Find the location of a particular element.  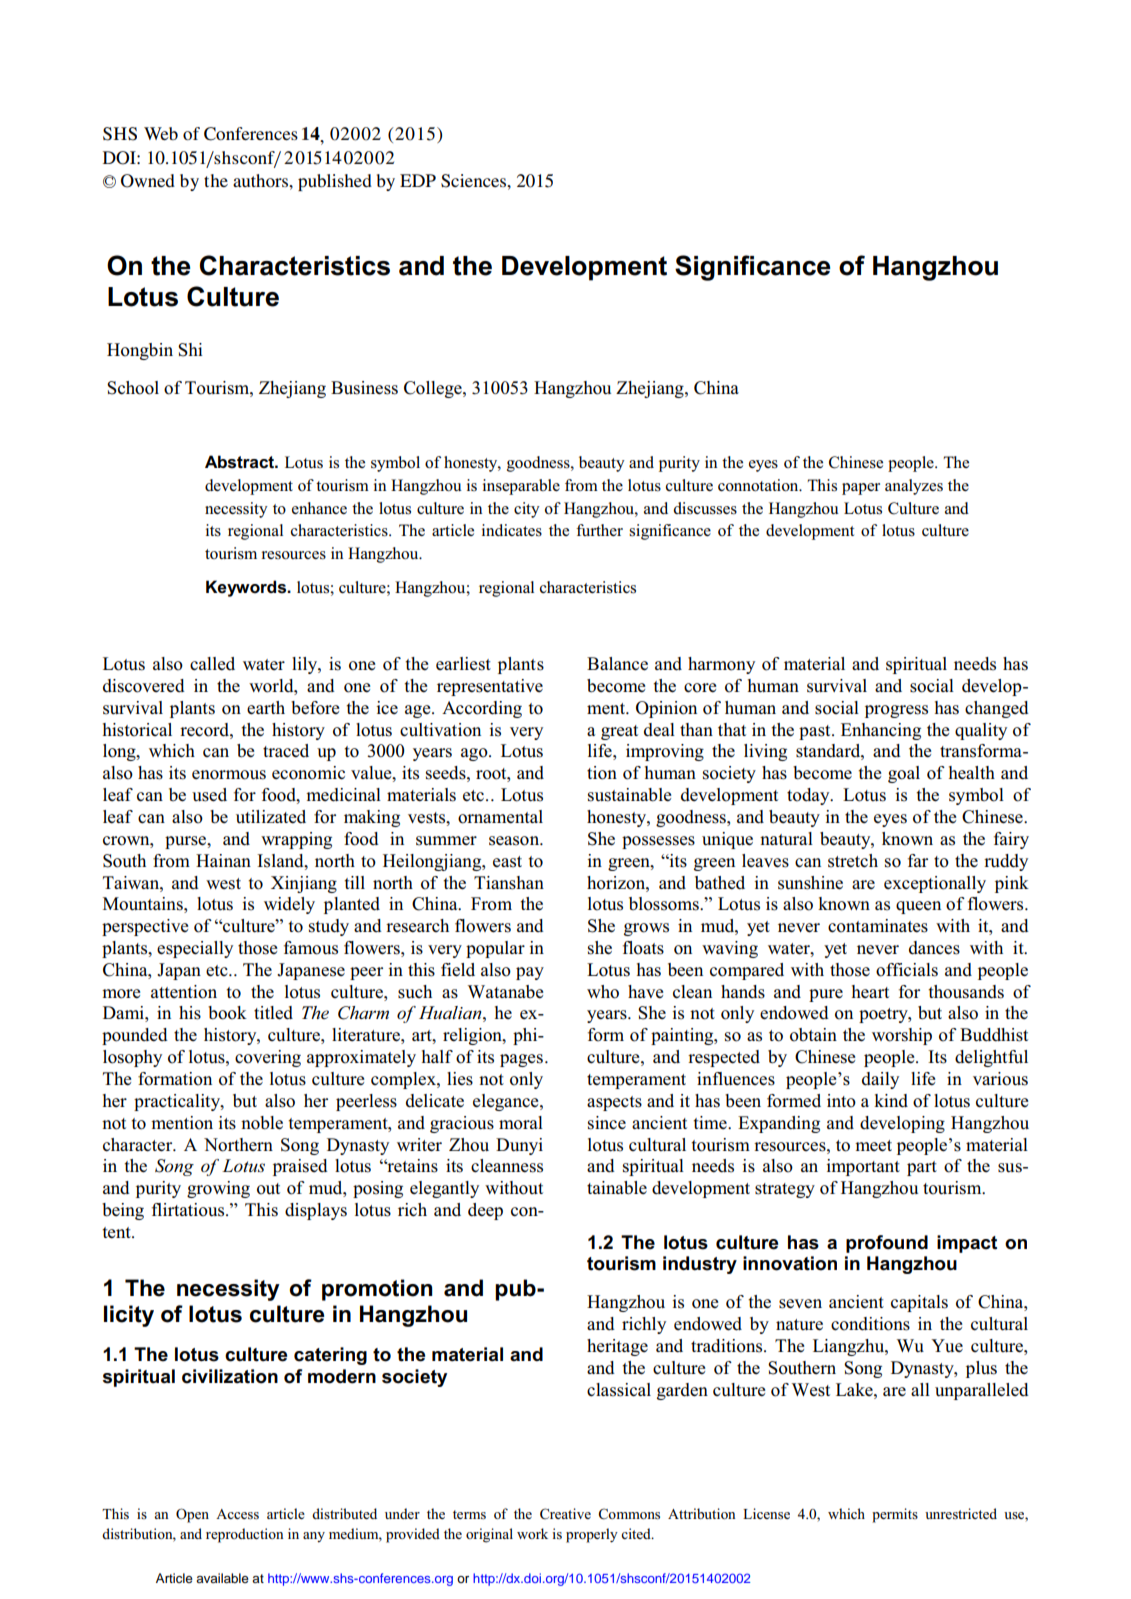

Access is located at coordinates (237, 1514).
